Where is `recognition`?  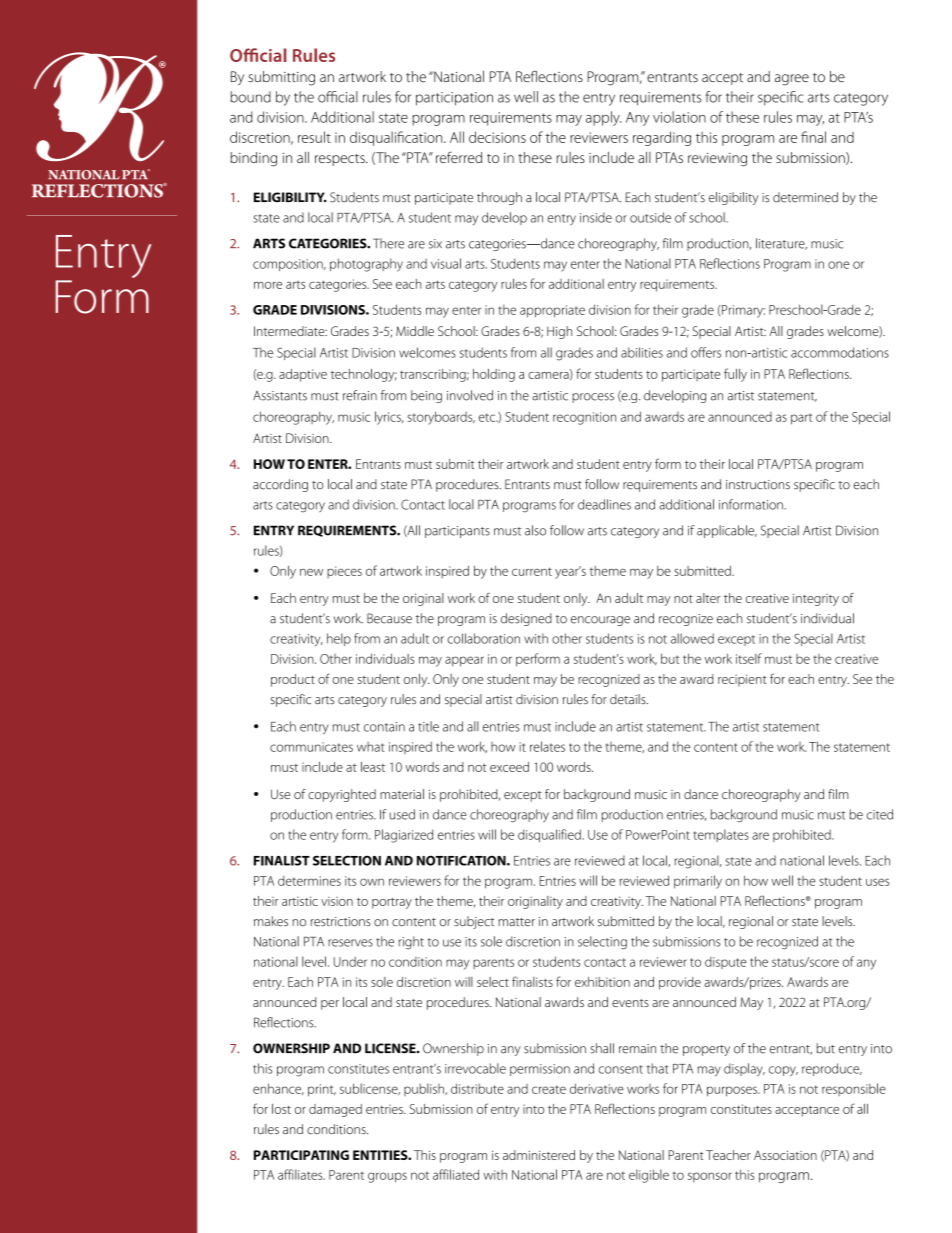
recognition is located at coordinates (584, 418).
